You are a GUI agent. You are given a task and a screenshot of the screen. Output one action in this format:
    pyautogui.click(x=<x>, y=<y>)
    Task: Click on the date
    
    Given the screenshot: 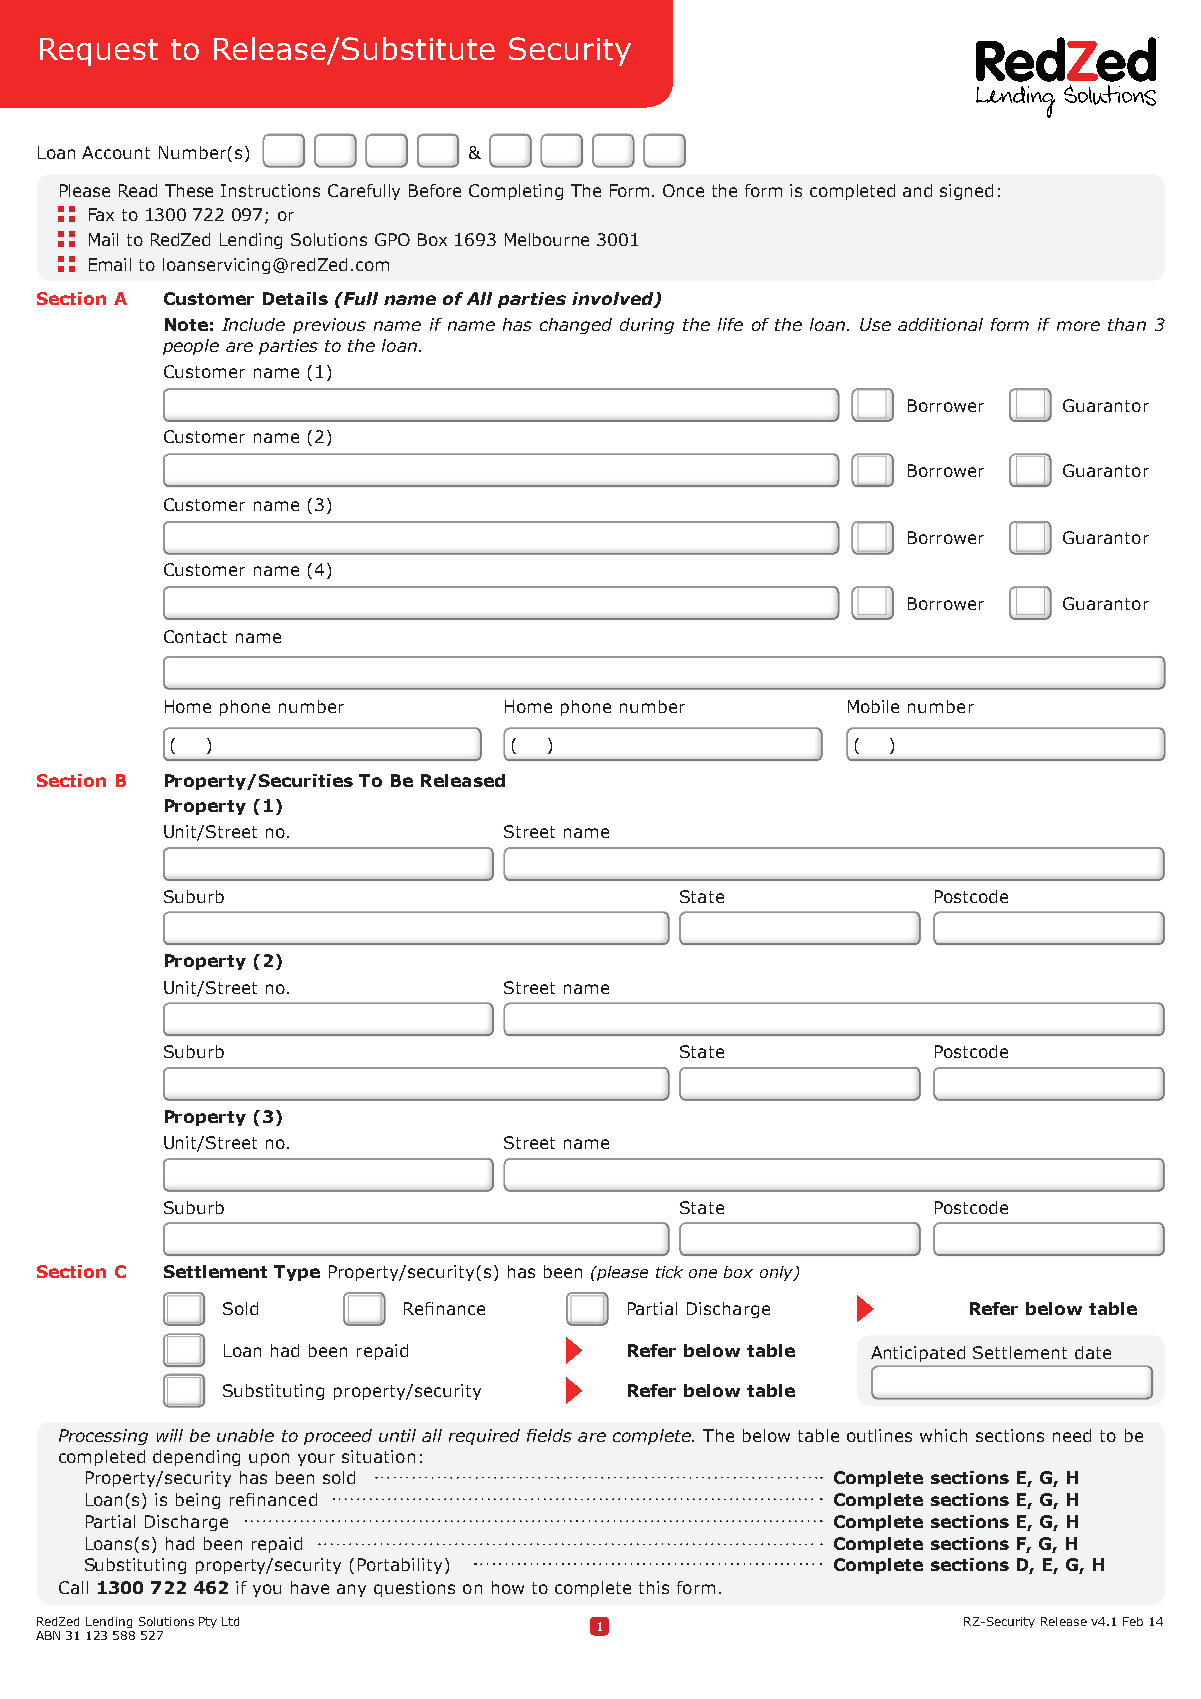 What is the action you would take?
    pyautogui.click(x=1093, y=1352)
